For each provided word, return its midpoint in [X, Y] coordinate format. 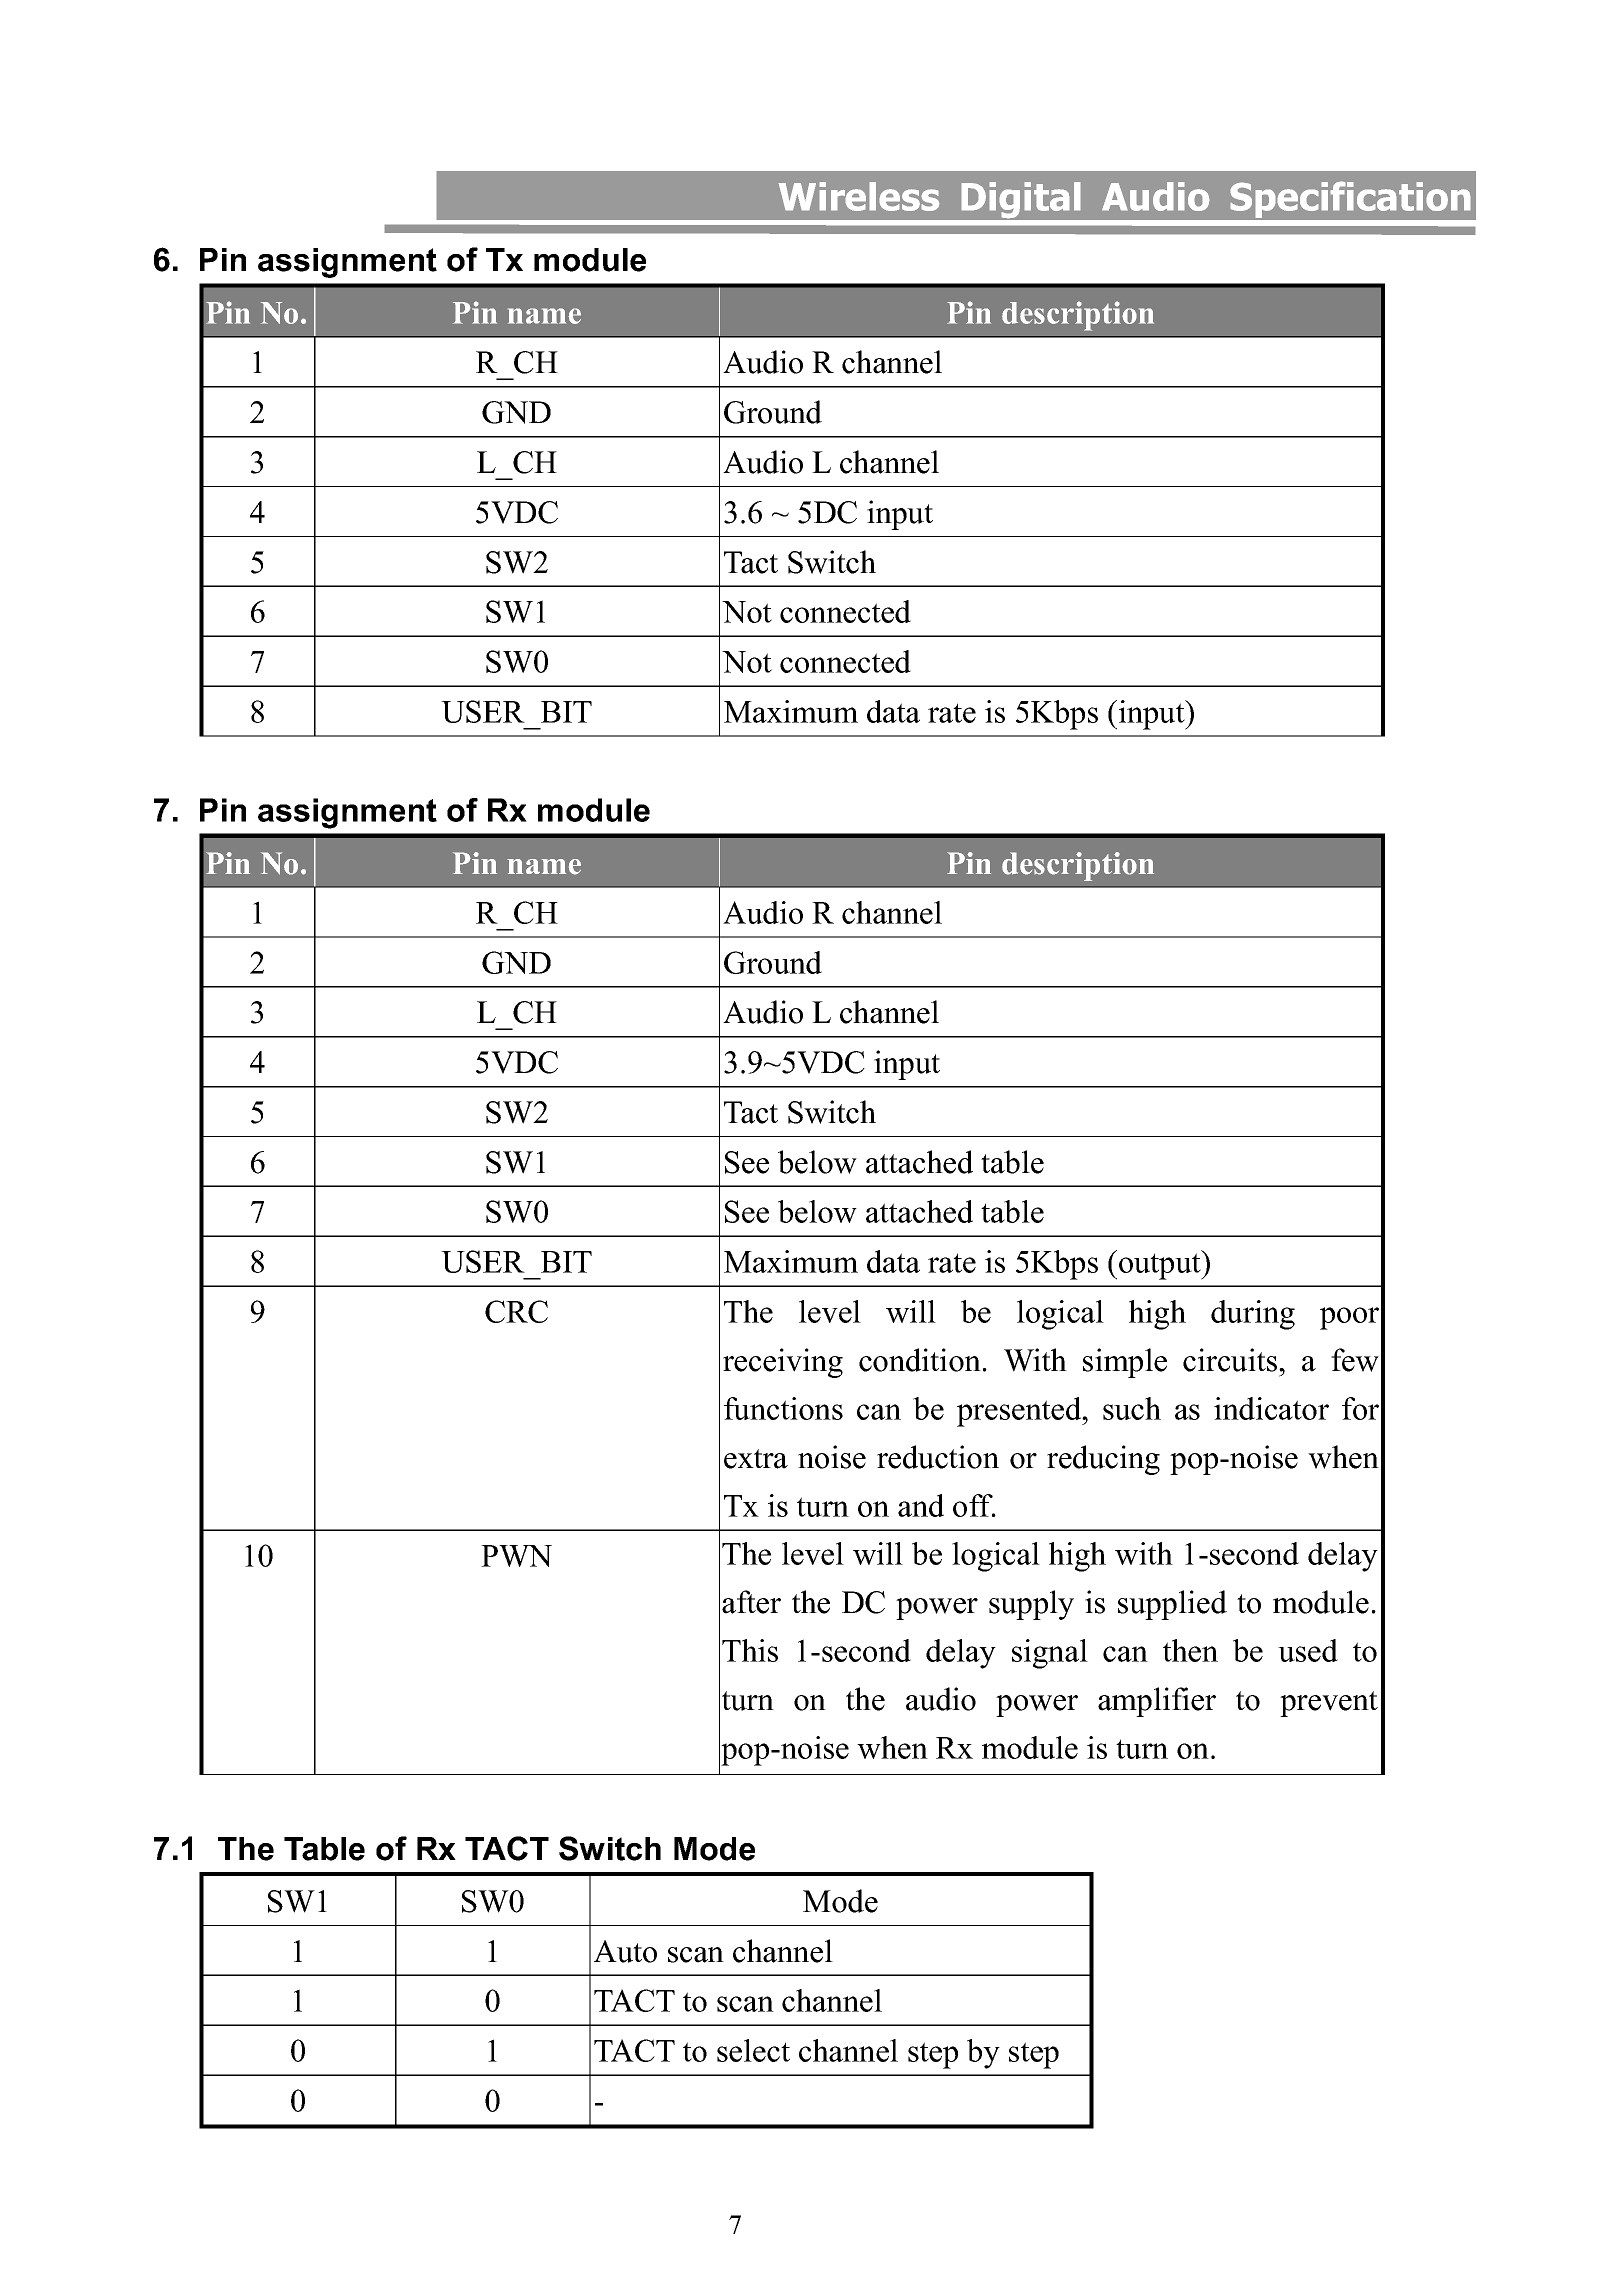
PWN [516, 1556]
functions [783, 1408]
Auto [625, 1951]
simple [1125, 1363]
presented [1020, 1412]
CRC [516, 1311]
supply [1031, 1605]
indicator [1271, 1408]
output [1161, 1265]
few [1355, 1360]
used [1308, 1650]
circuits [1231, 1360]
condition [920, 1360]
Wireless [859, 196]
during [1253, 1315]
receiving [783, 1363]
